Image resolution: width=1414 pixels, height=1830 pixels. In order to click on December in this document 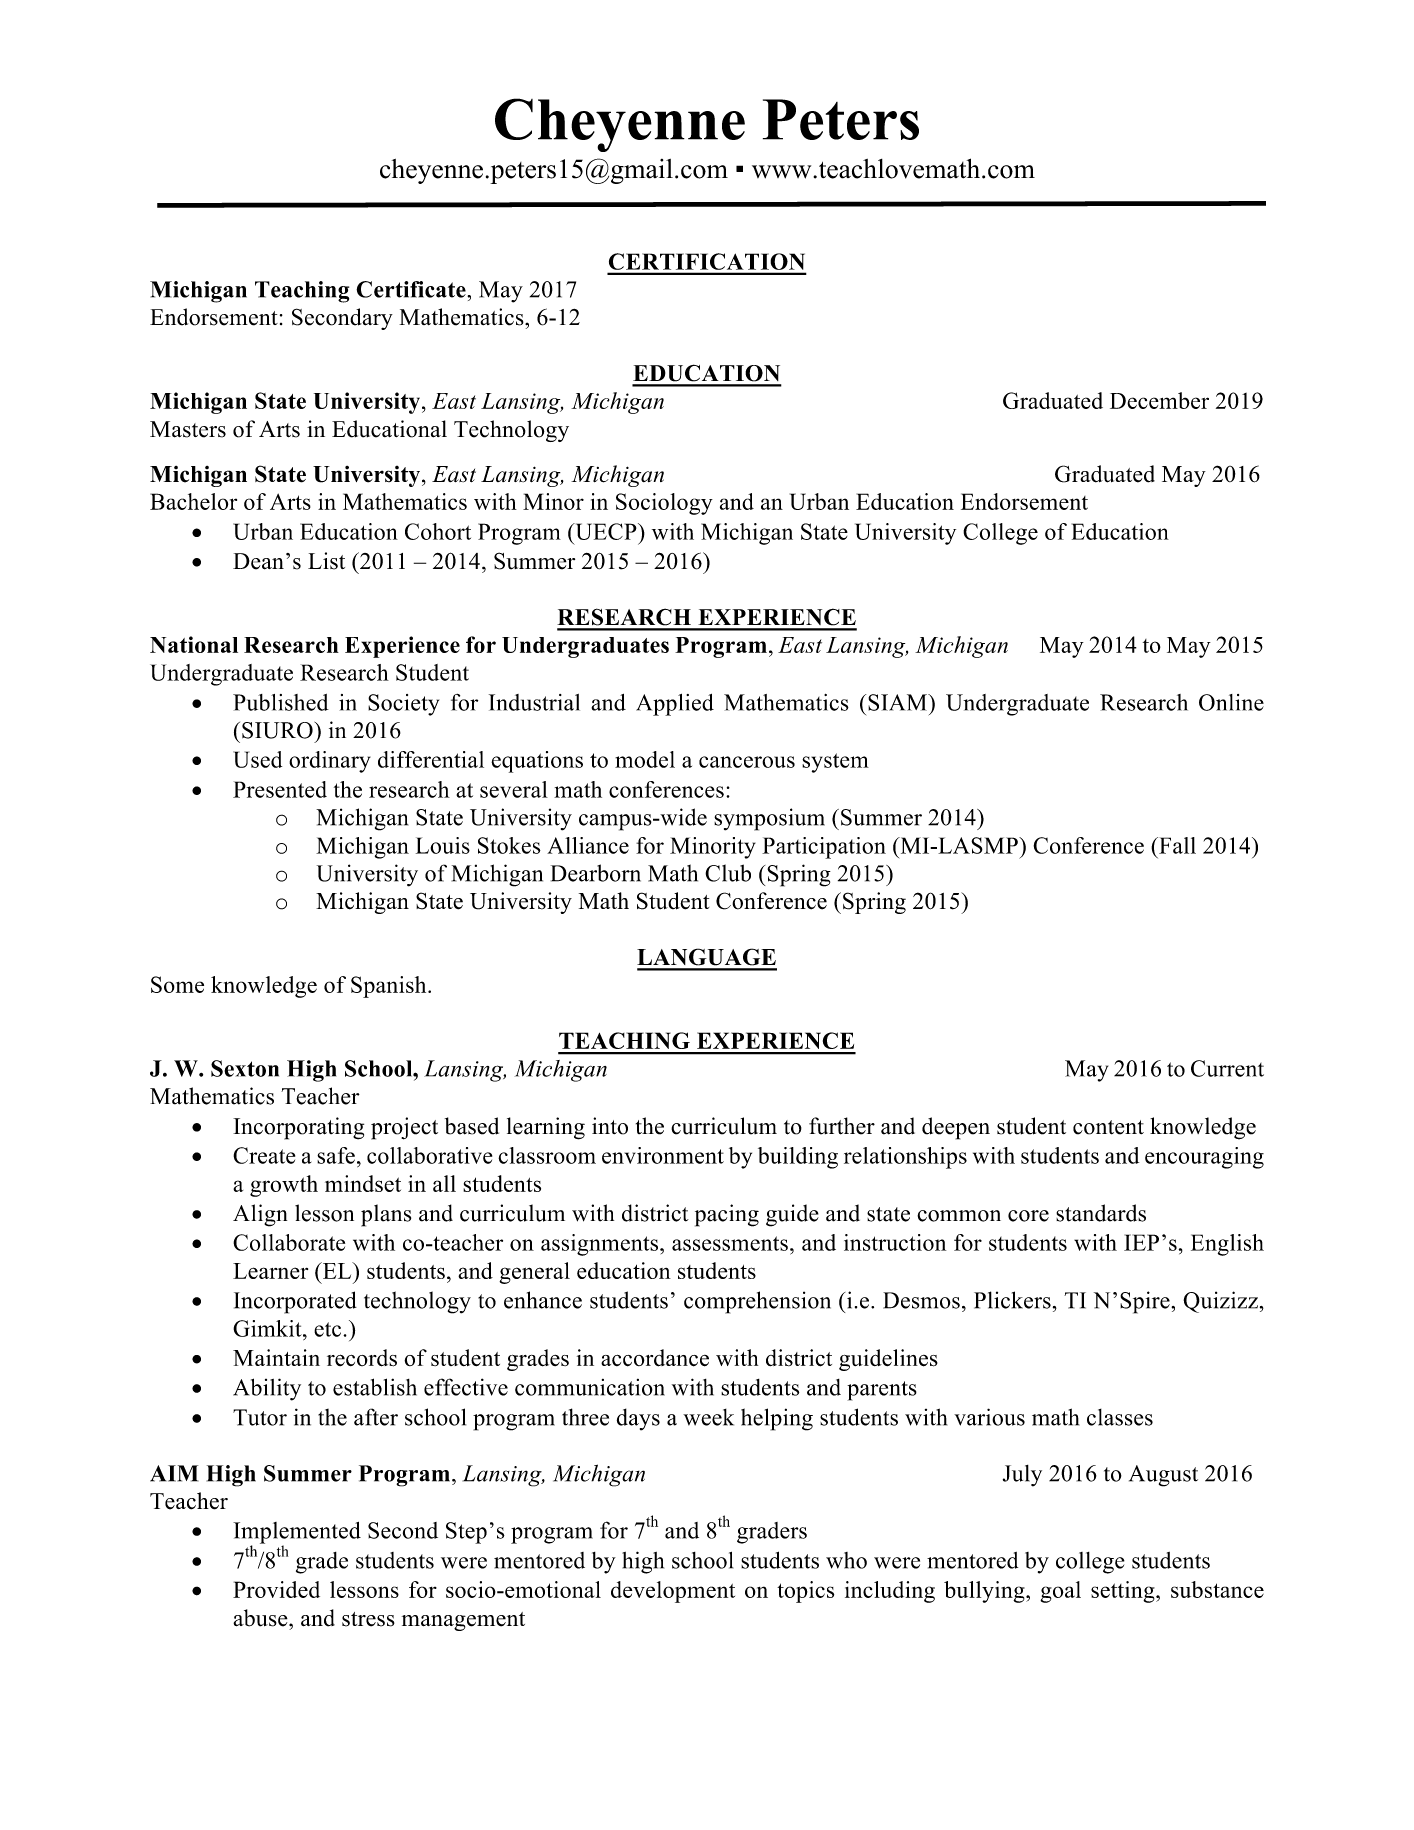, I will do `click(1159, 400)`.
